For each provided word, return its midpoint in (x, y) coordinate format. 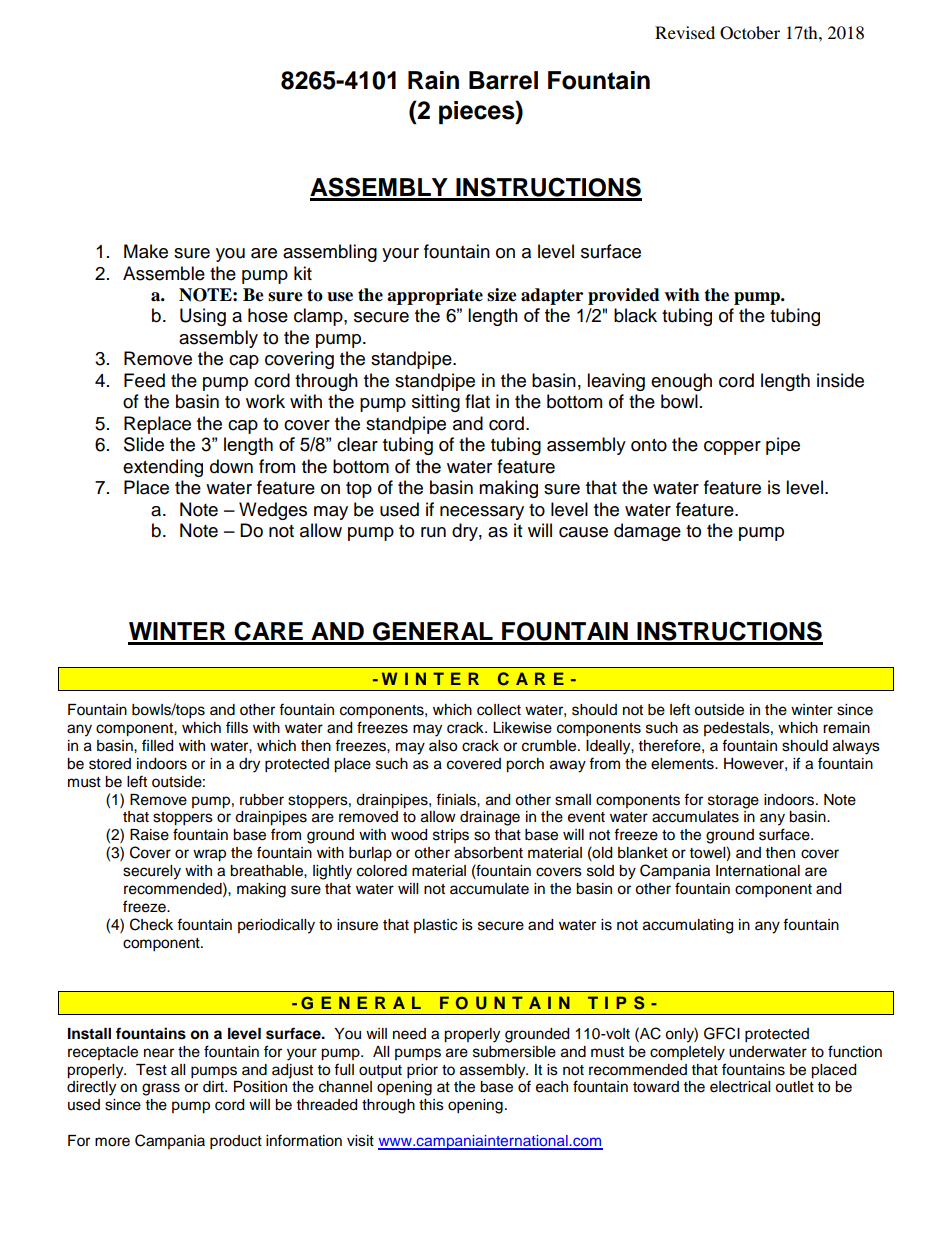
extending (163, 468)
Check (151, 924)
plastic (435, 926)
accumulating (688, 926)
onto (649, 445)
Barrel (503, 80)
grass (161, 1089)
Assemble (164, 273)
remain (846, 728)
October (750, 33)
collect (499, 710)
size (502, 295)
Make (146, 251)
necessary (482, 513)
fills (237, 727)
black (635, 315)
